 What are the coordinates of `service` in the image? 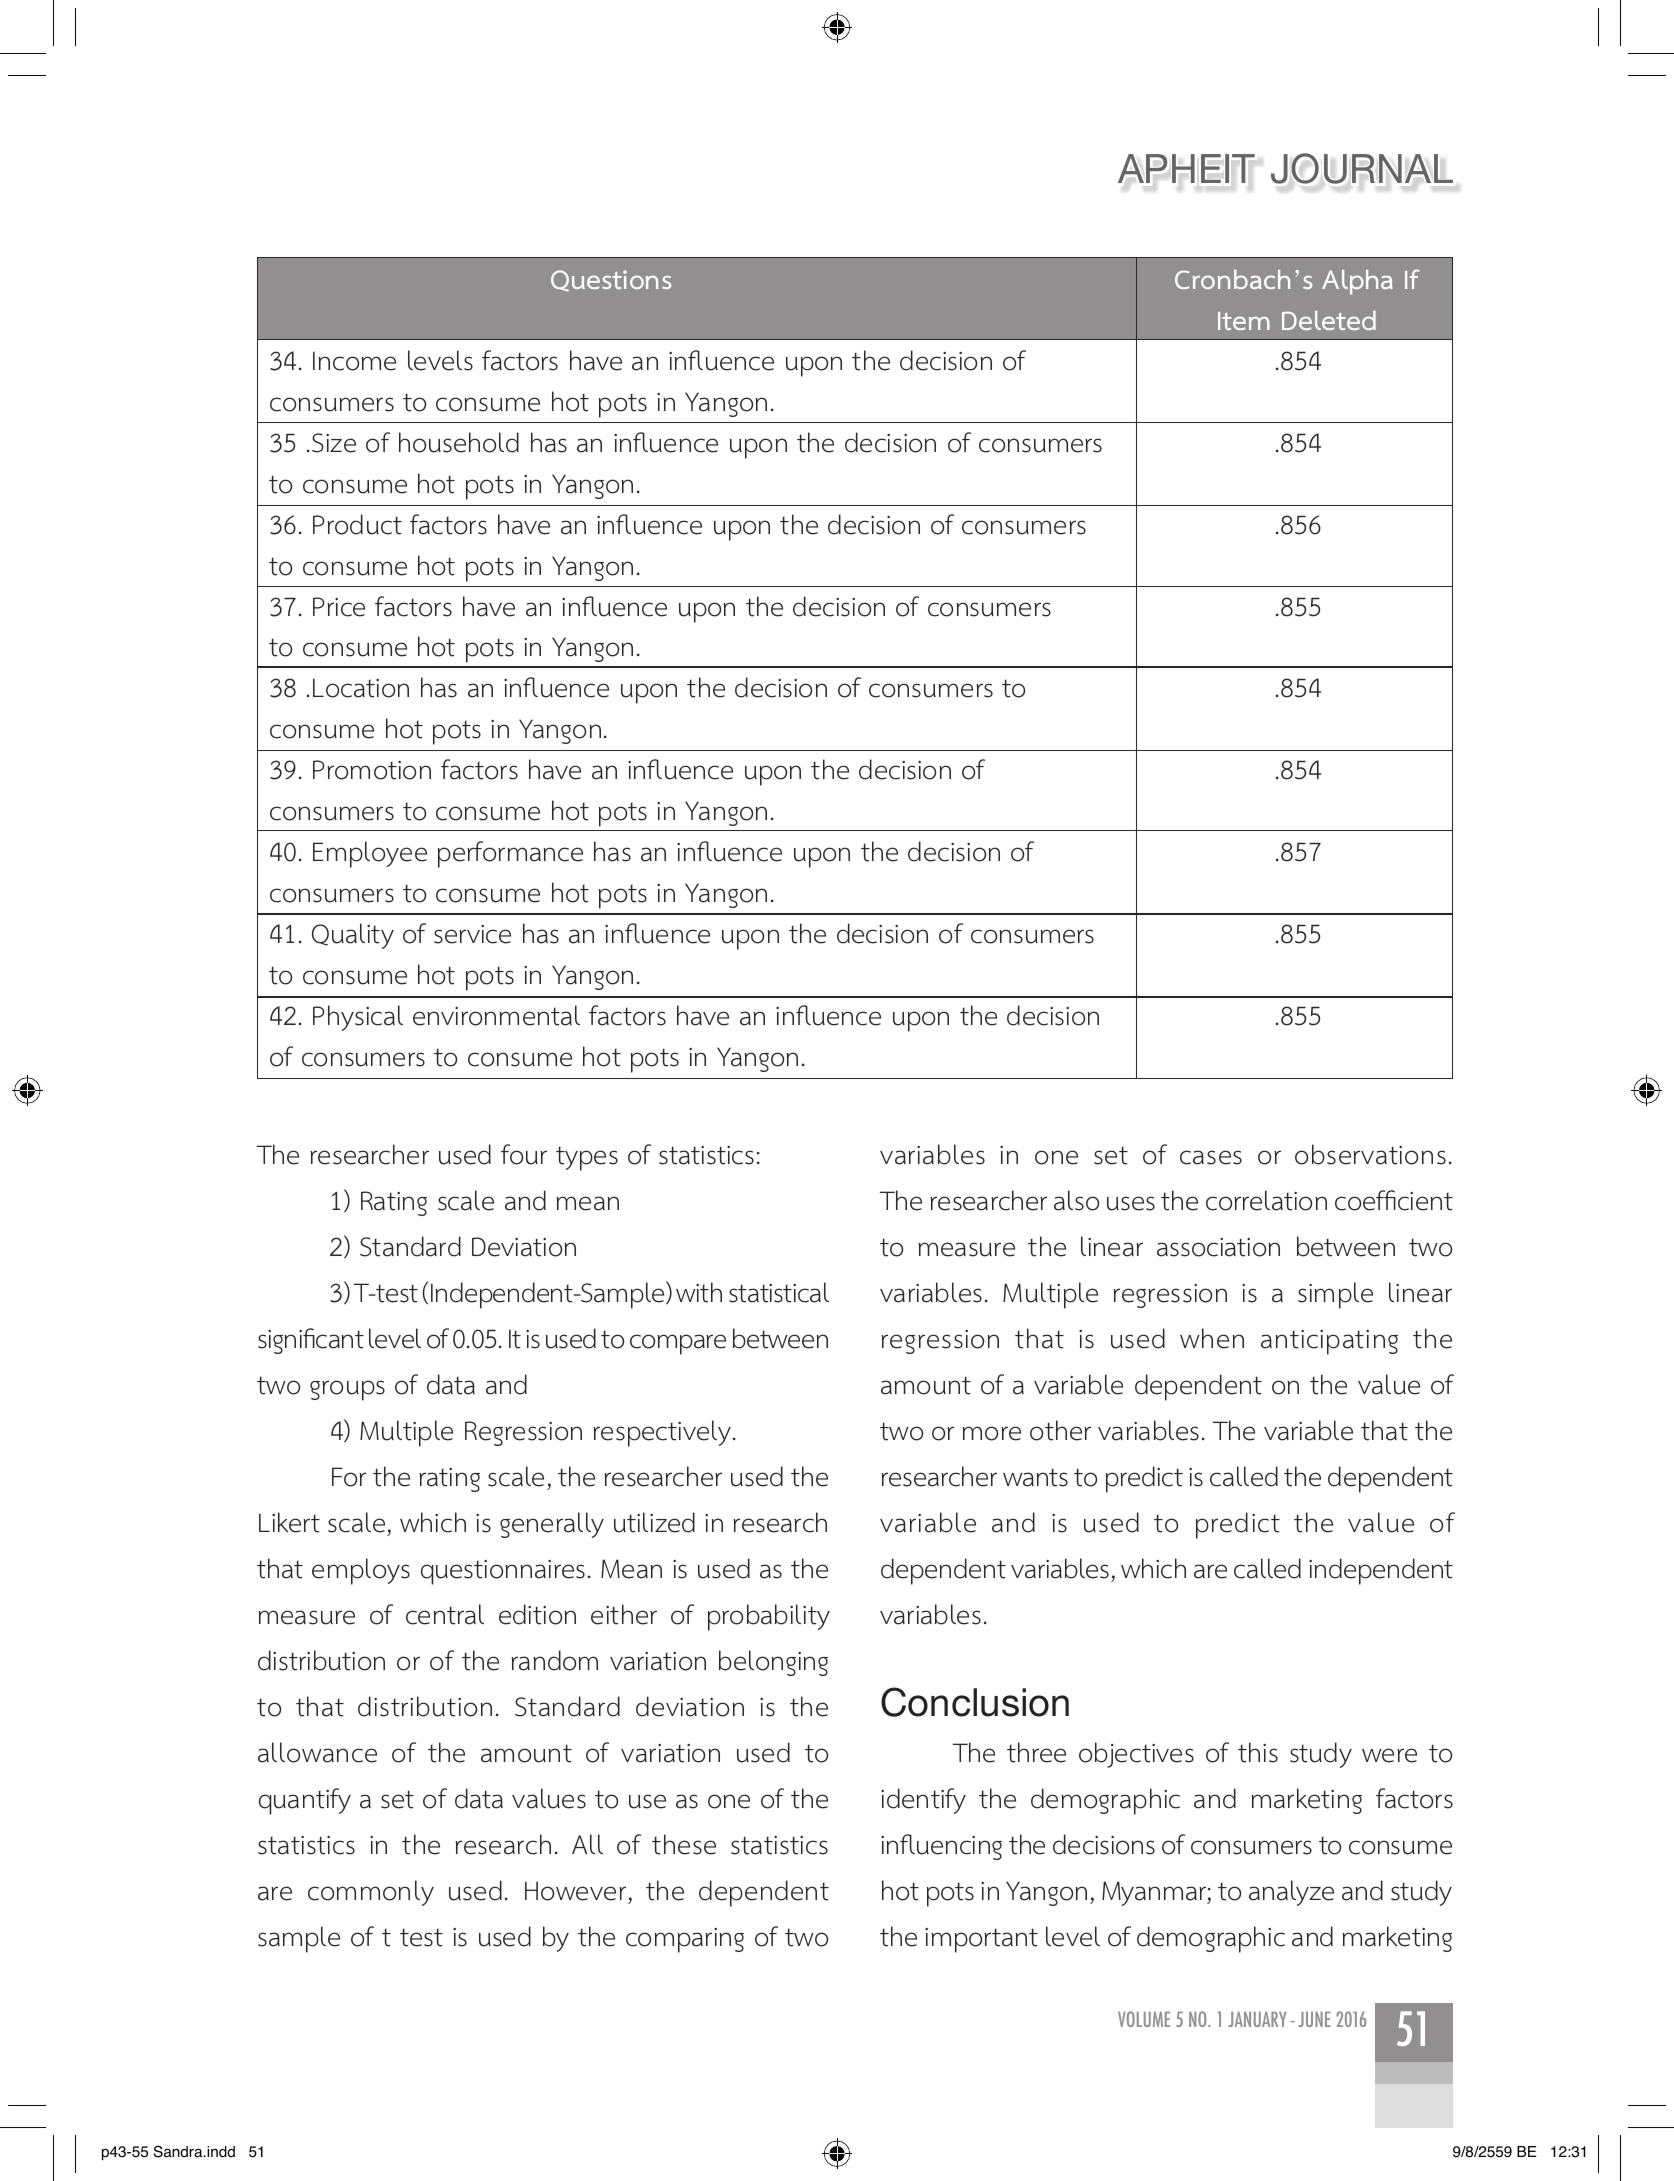 It's located at (472, 934).
